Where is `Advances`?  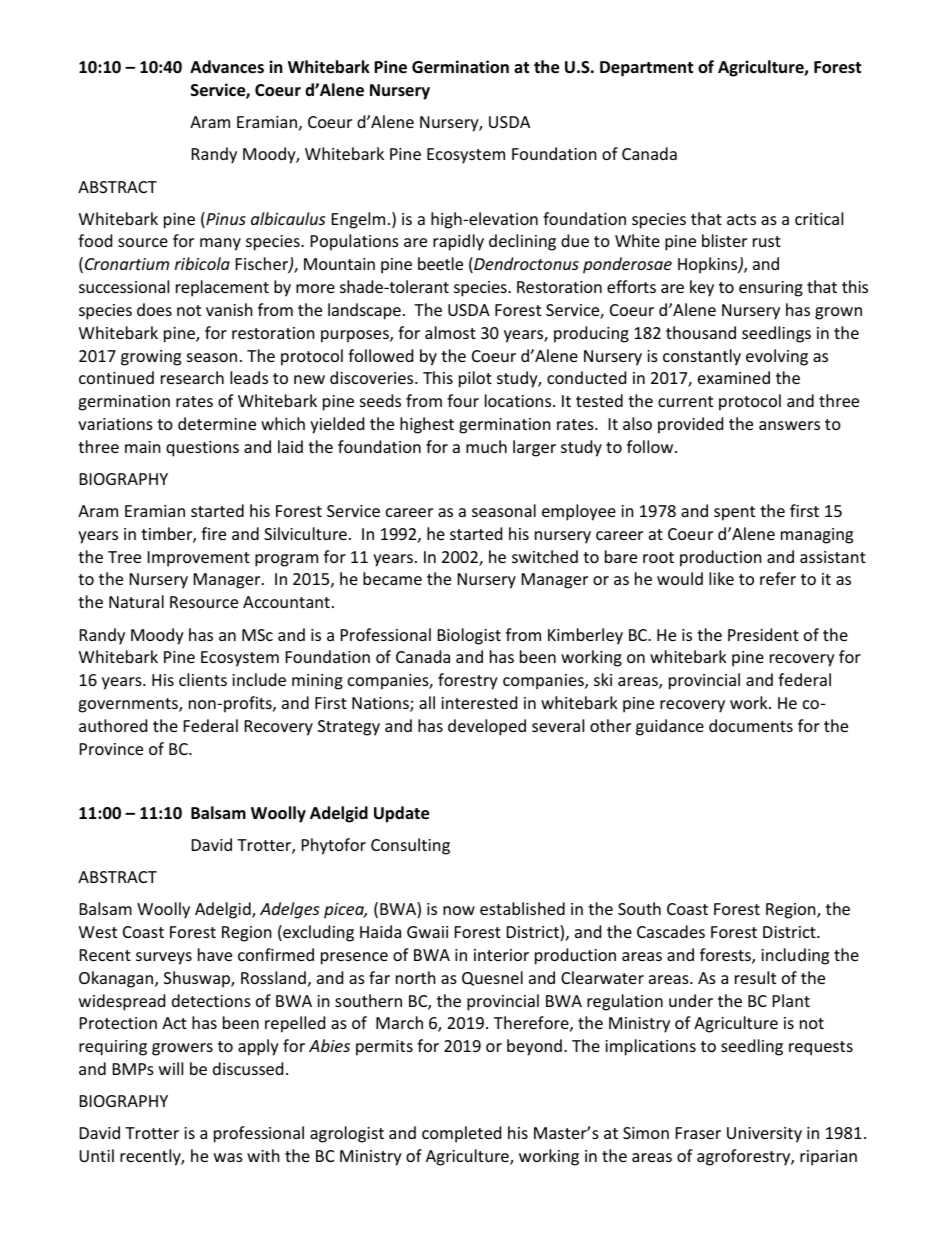
Advances is located at coordinates (227, 67).
